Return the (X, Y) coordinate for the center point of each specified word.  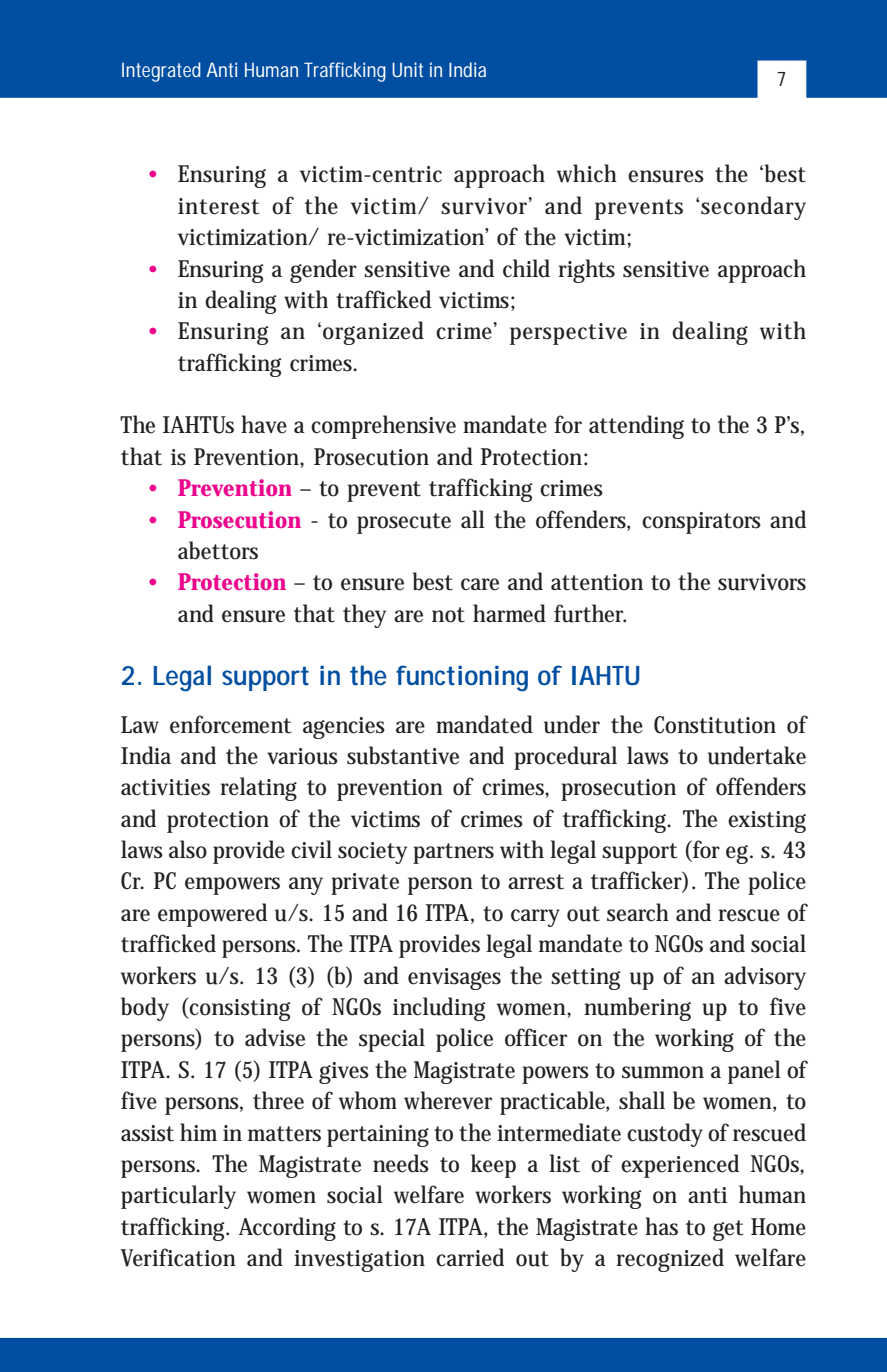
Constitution (715, 725)
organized (373, 333)
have (264, 424)
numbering (637, 1009)
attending (636, 427)
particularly (178, 1197)
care (480, 584)
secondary (753, 208)
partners (453, 853)
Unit (407, 69)
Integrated (161, 72)
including (439, 1009)
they (364, 616)
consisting (239, 1010)
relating (258, 789)
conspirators (701, 523)
